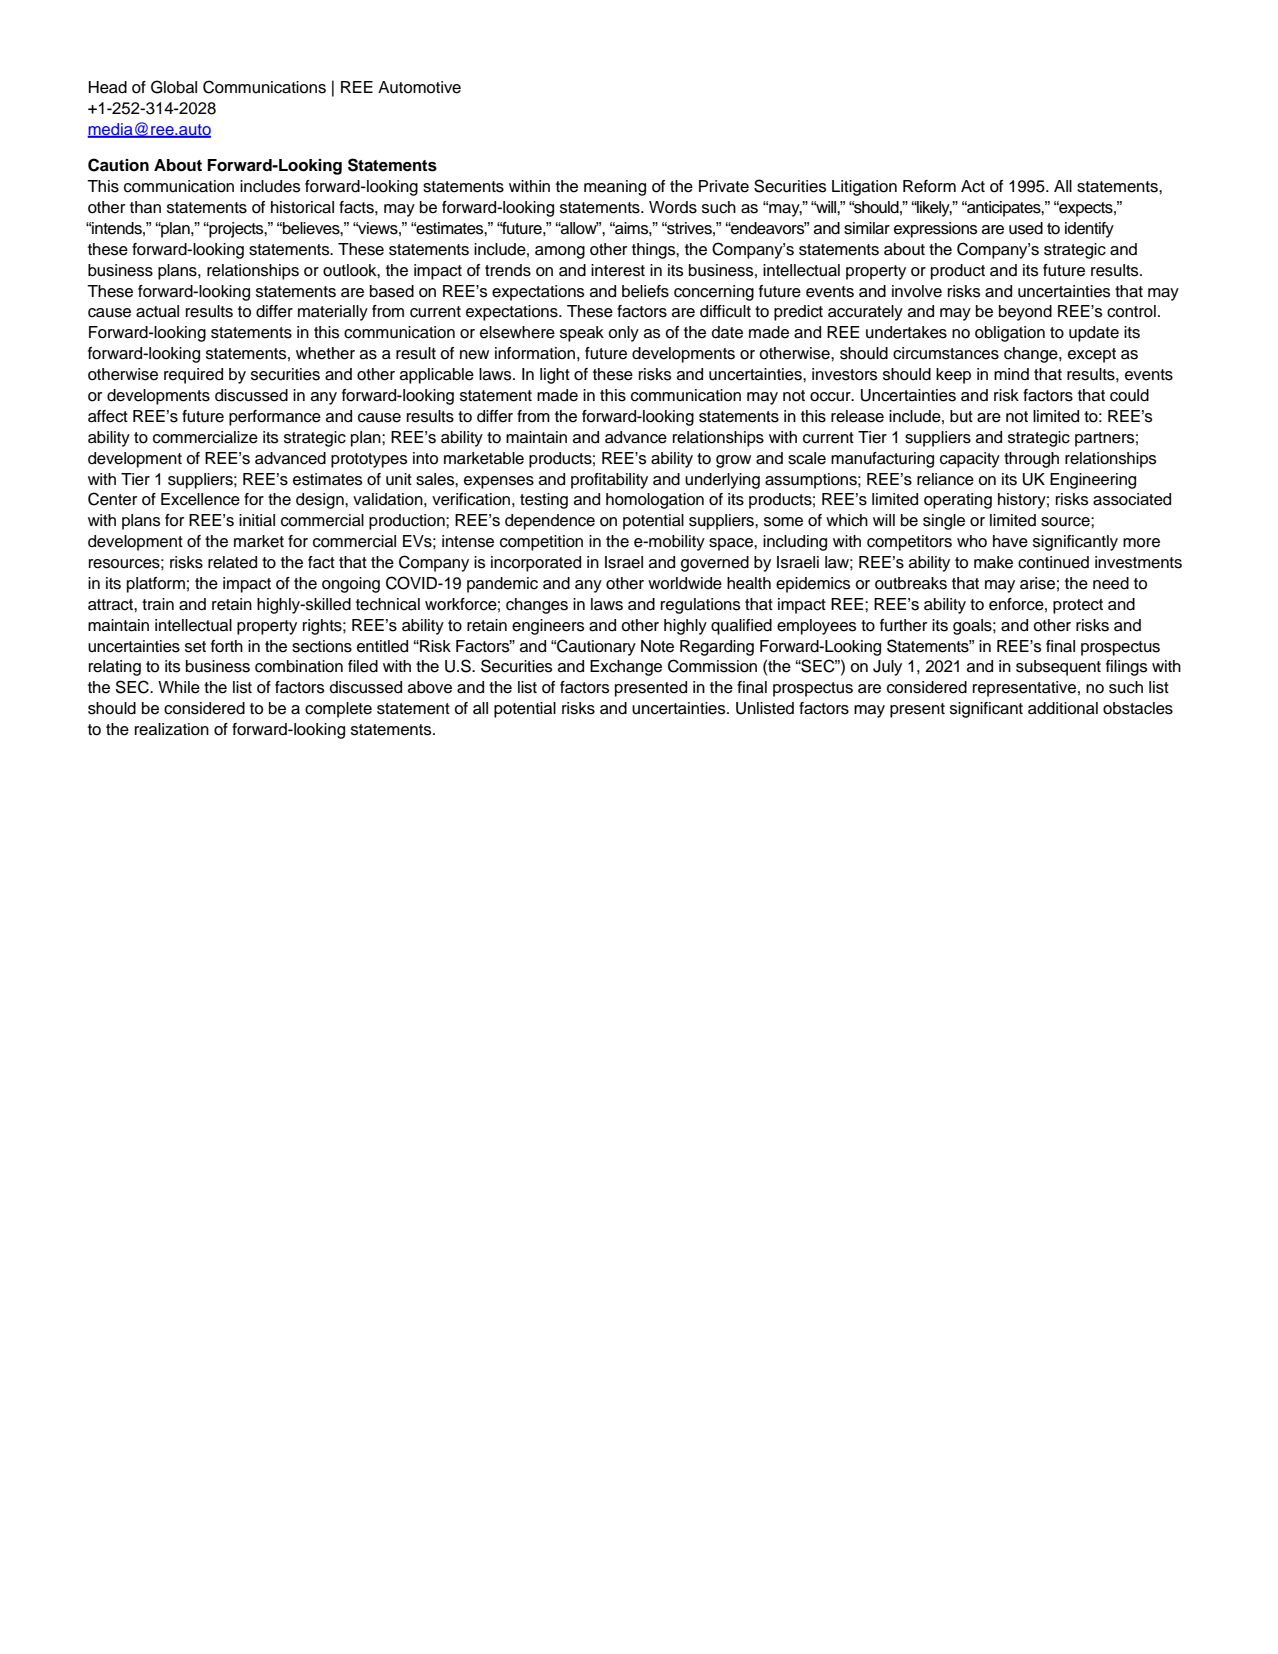  Describe the element at coordinates (1063, 708) in the screenshot. I see `additional` at that location.
